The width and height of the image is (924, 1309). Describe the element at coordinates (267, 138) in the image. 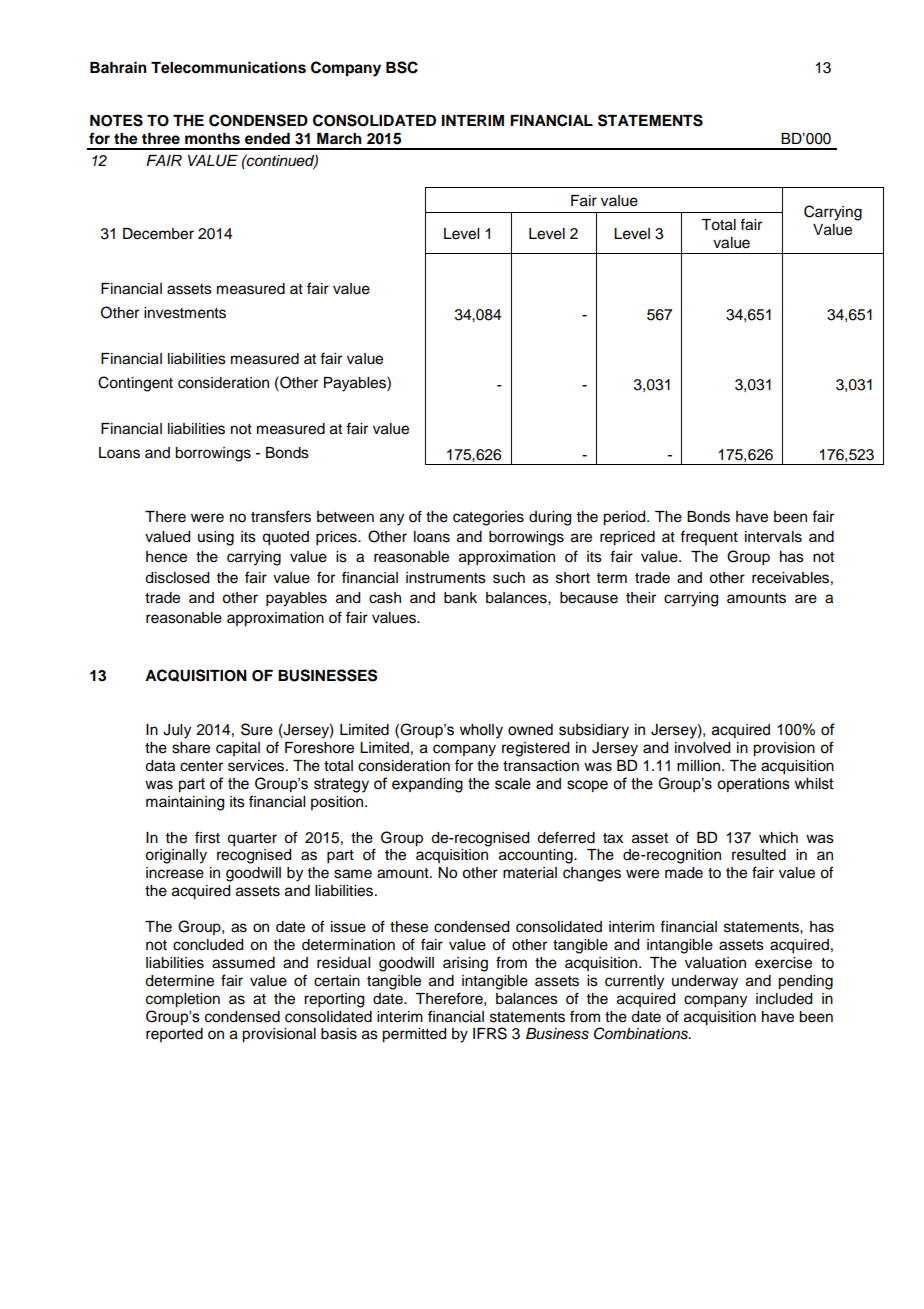

I see `ended` at that location.
